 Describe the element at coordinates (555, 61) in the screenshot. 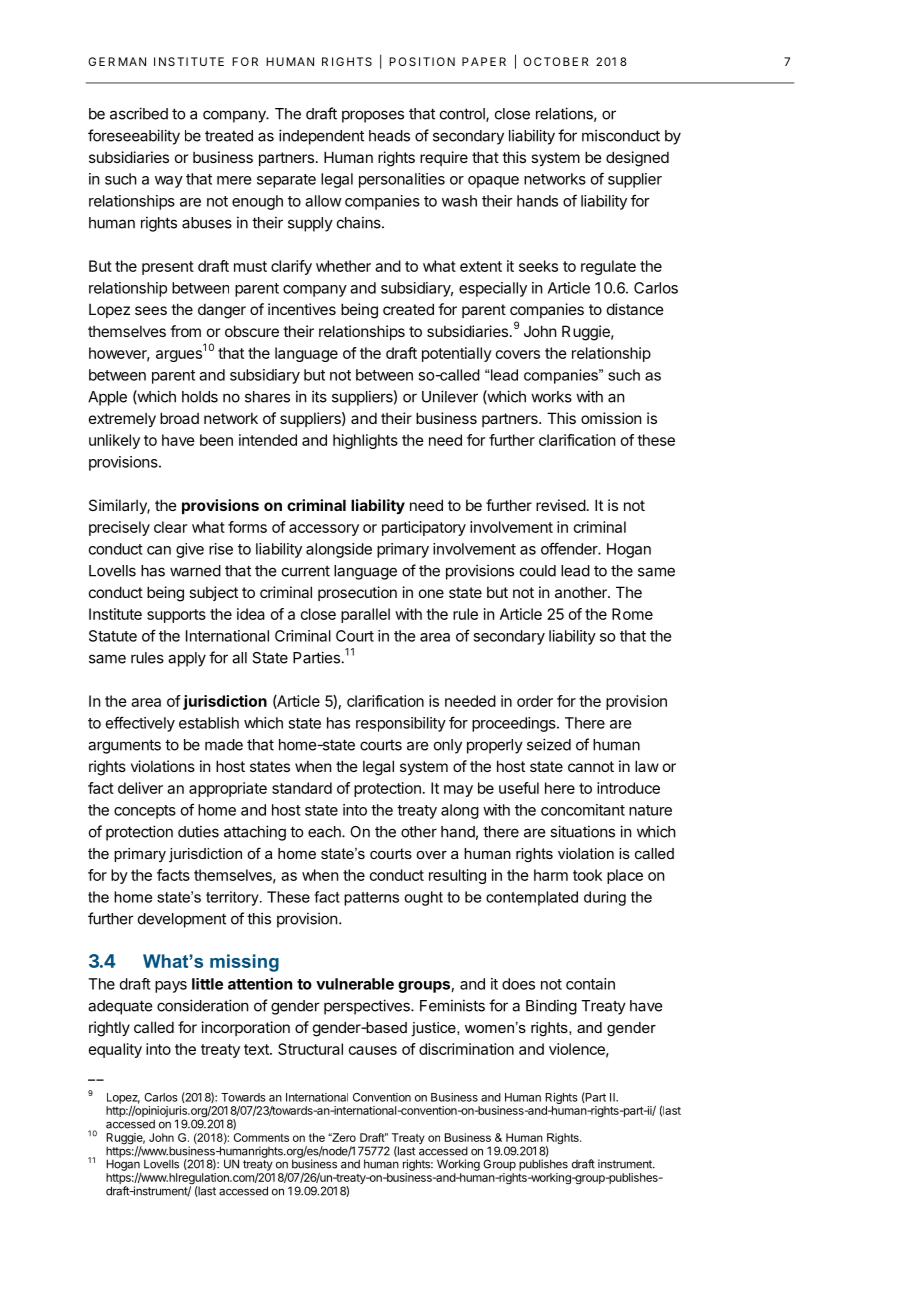

I see `OCTOBER` at that location.
